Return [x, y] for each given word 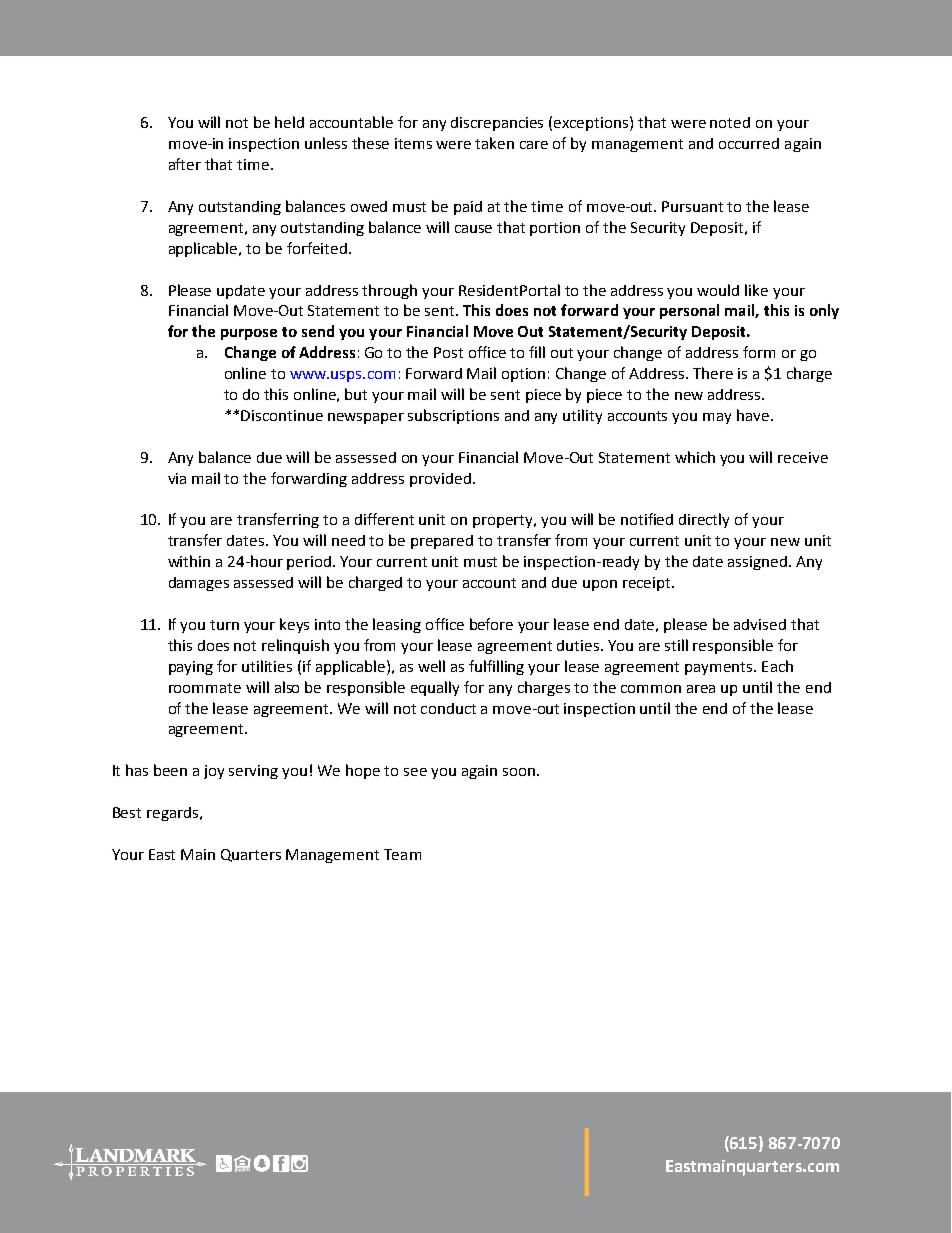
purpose [249, 334]
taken [494, 143]
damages [199, 584]
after [185, 164]
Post [448, 352]
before [491, 624]
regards [172, 814]
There [713, 373]
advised [760, 624]
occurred [749, 143]
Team [402, 854]
